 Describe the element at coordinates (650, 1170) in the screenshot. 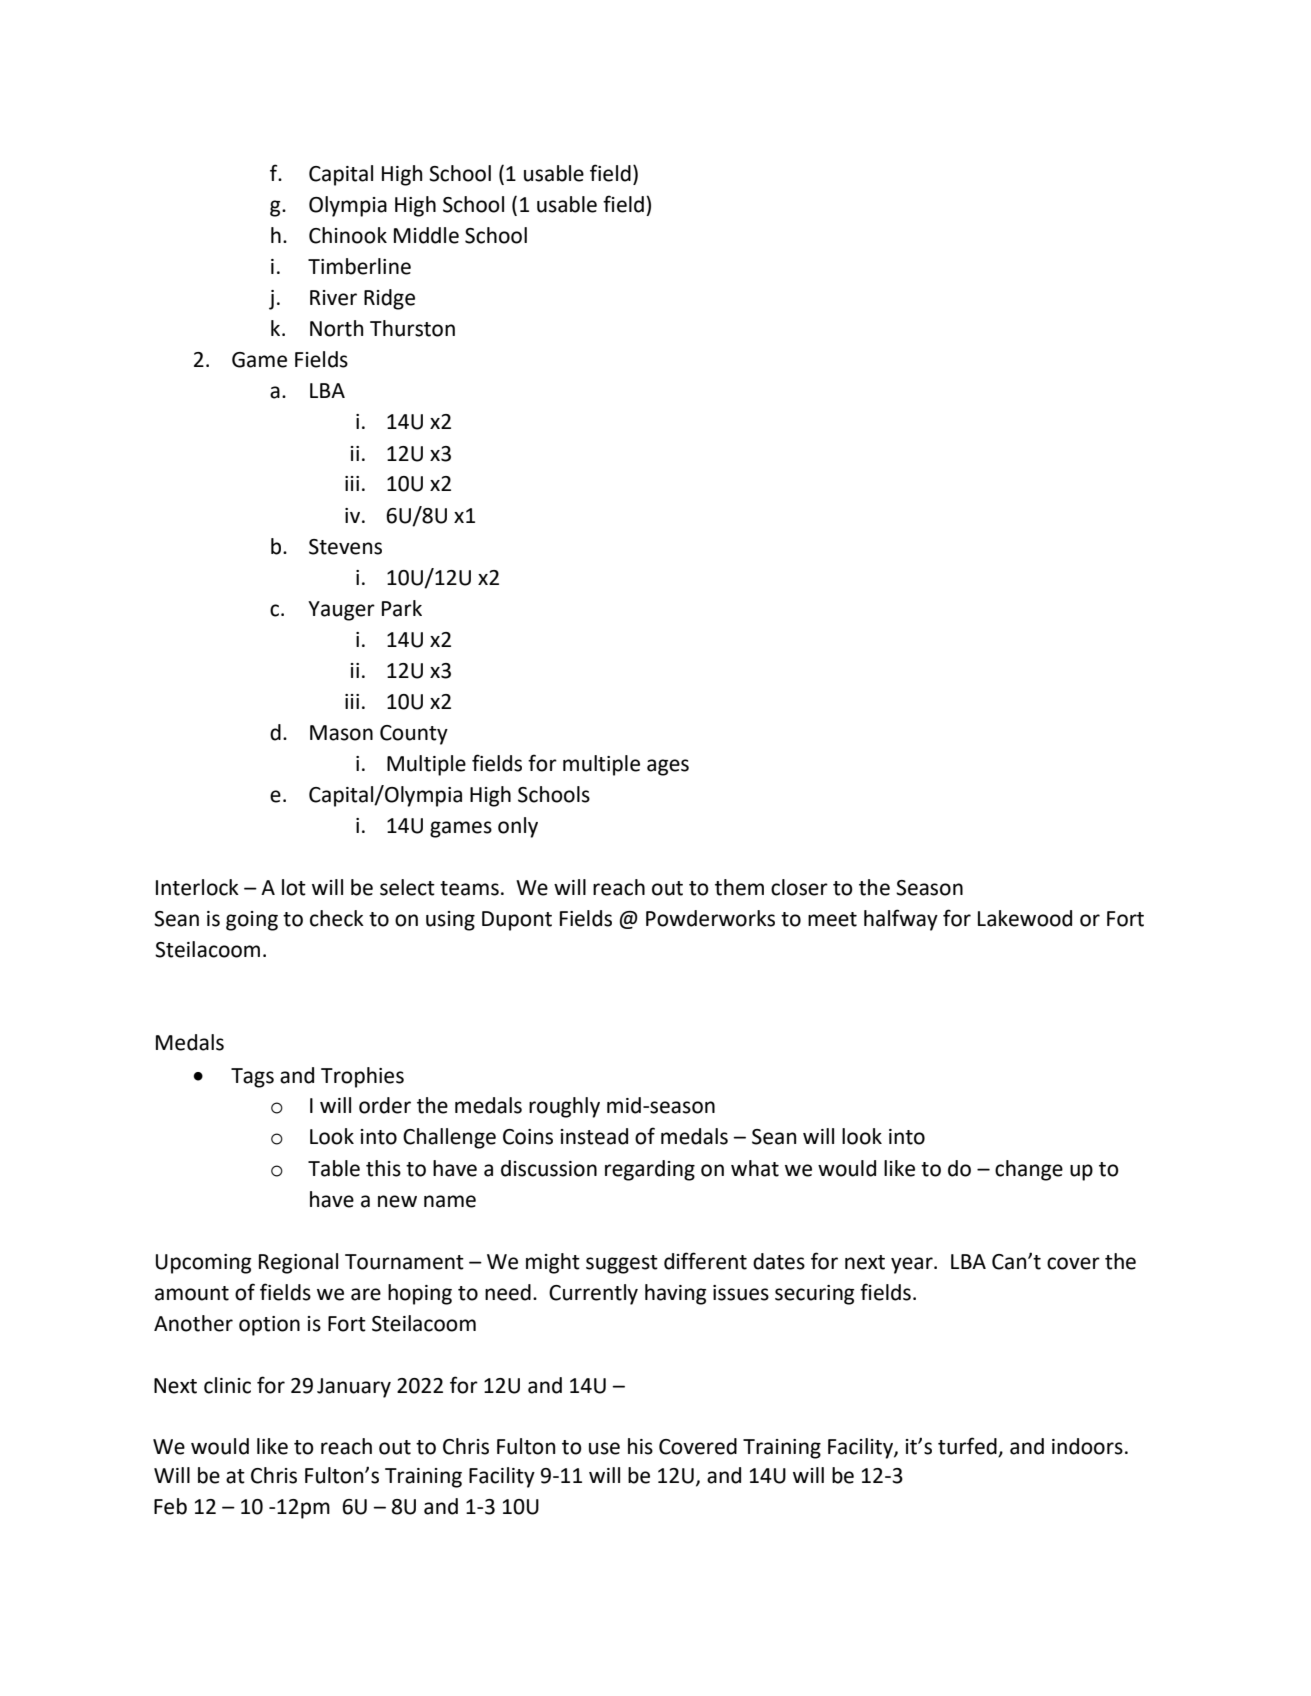

I see `regarding` at that location.
